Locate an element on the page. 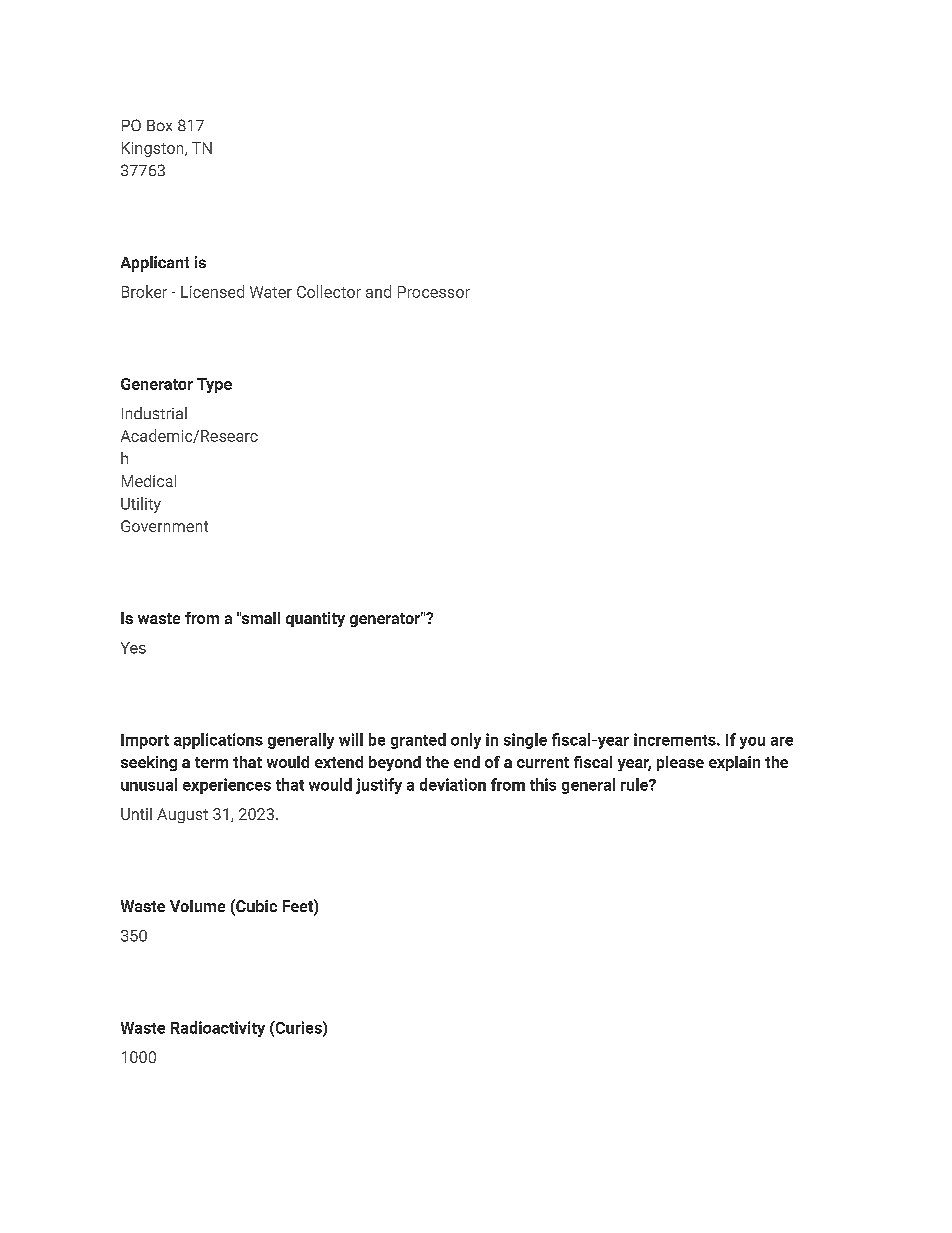  Volume is located at coordinates (197, 906).
